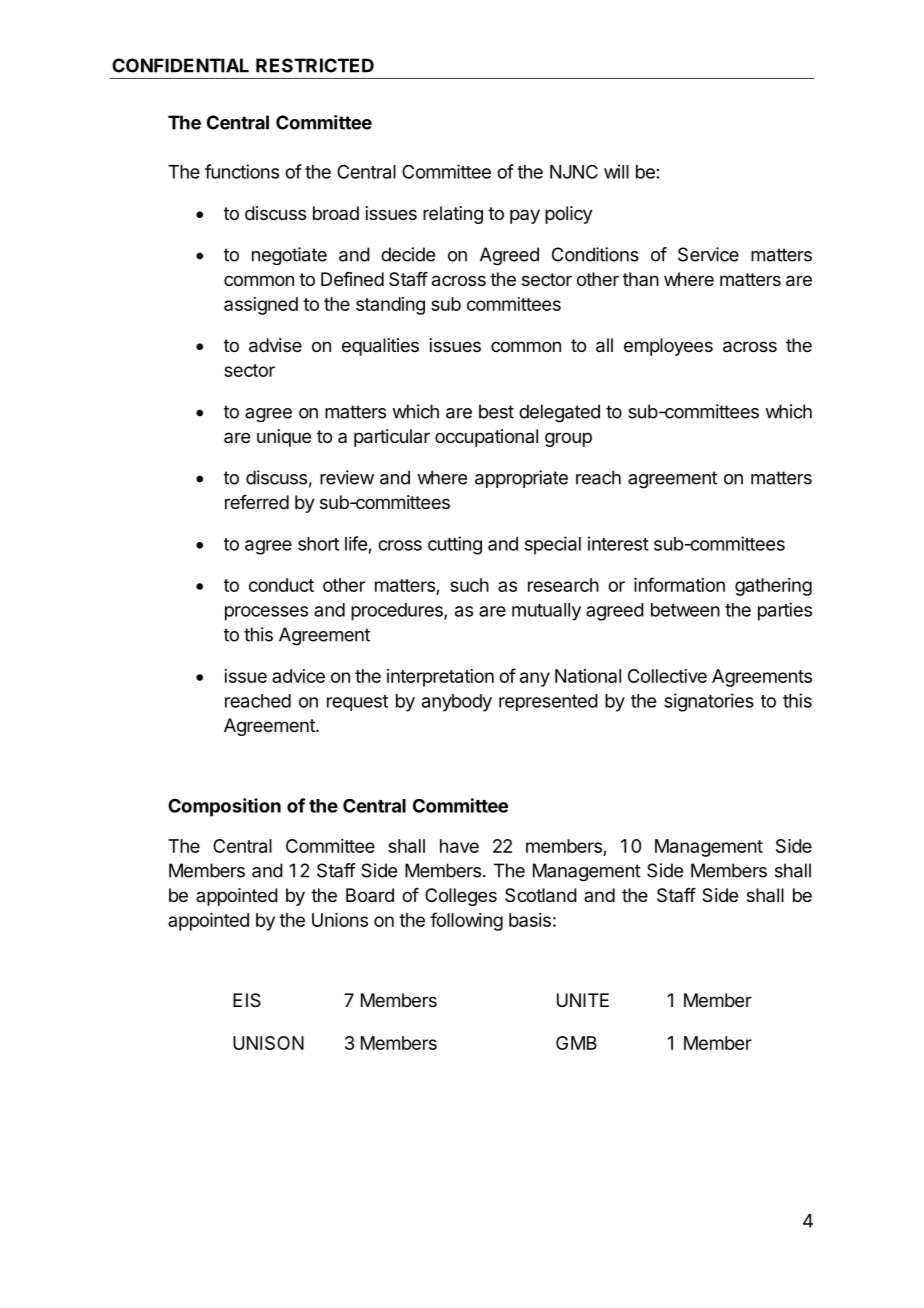  Describe the element at coordinates (496, 411) in the screenshot. I see `best` at that location.
